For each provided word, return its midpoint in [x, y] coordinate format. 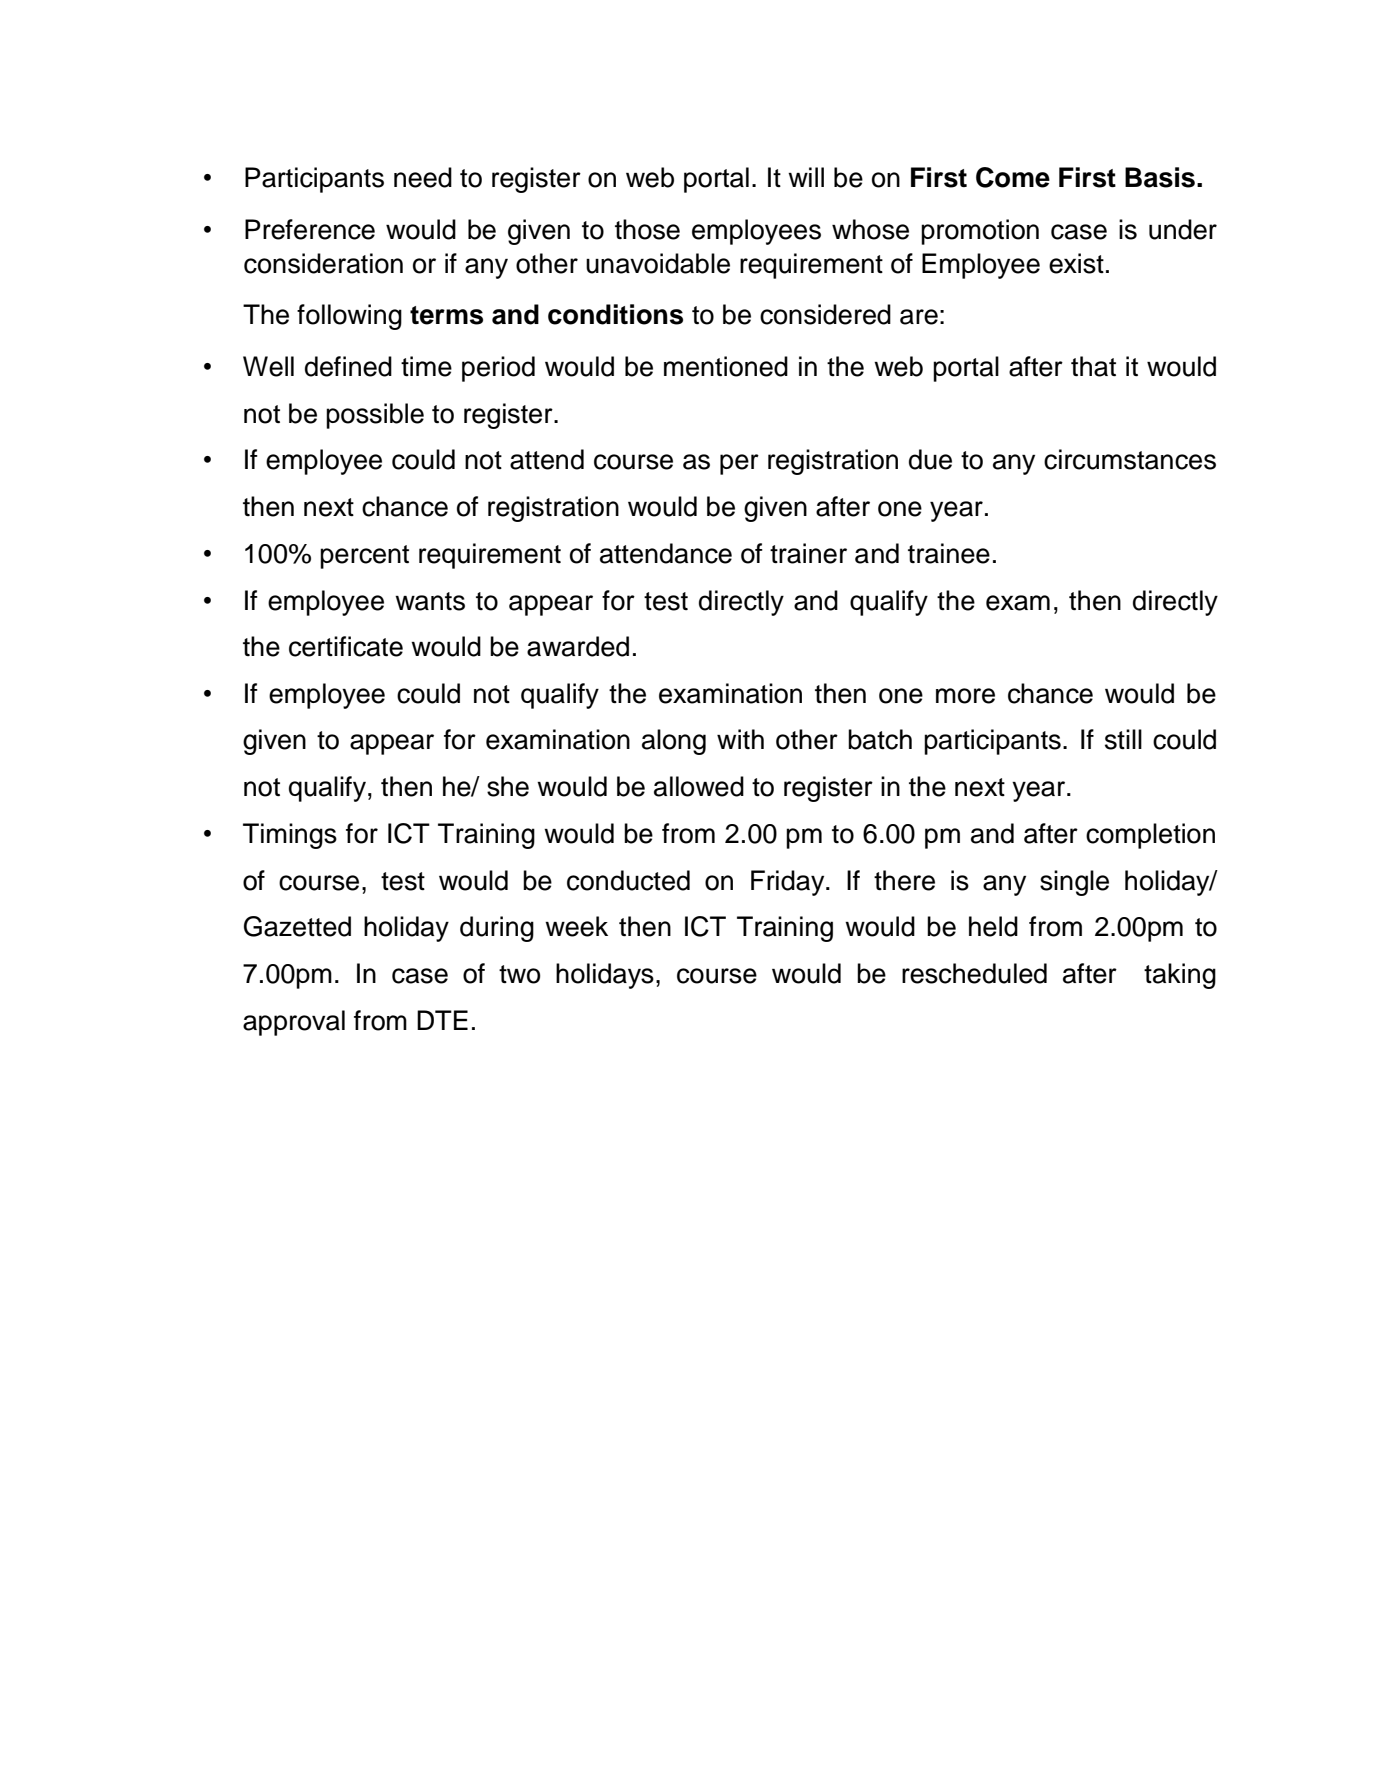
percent [364, 557]
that [1093, 366]
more [965, 696]
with [740, 739]
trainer [808, 553]
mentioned [726, 366]
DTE [442, 1020]
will [806, 177]
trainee [949, 553]
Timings [290, 836]
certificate [346, 646]
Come [1013, 177]
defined [348, 366]
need [423, 177]
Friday [789, 883]
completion [1150, 836]
